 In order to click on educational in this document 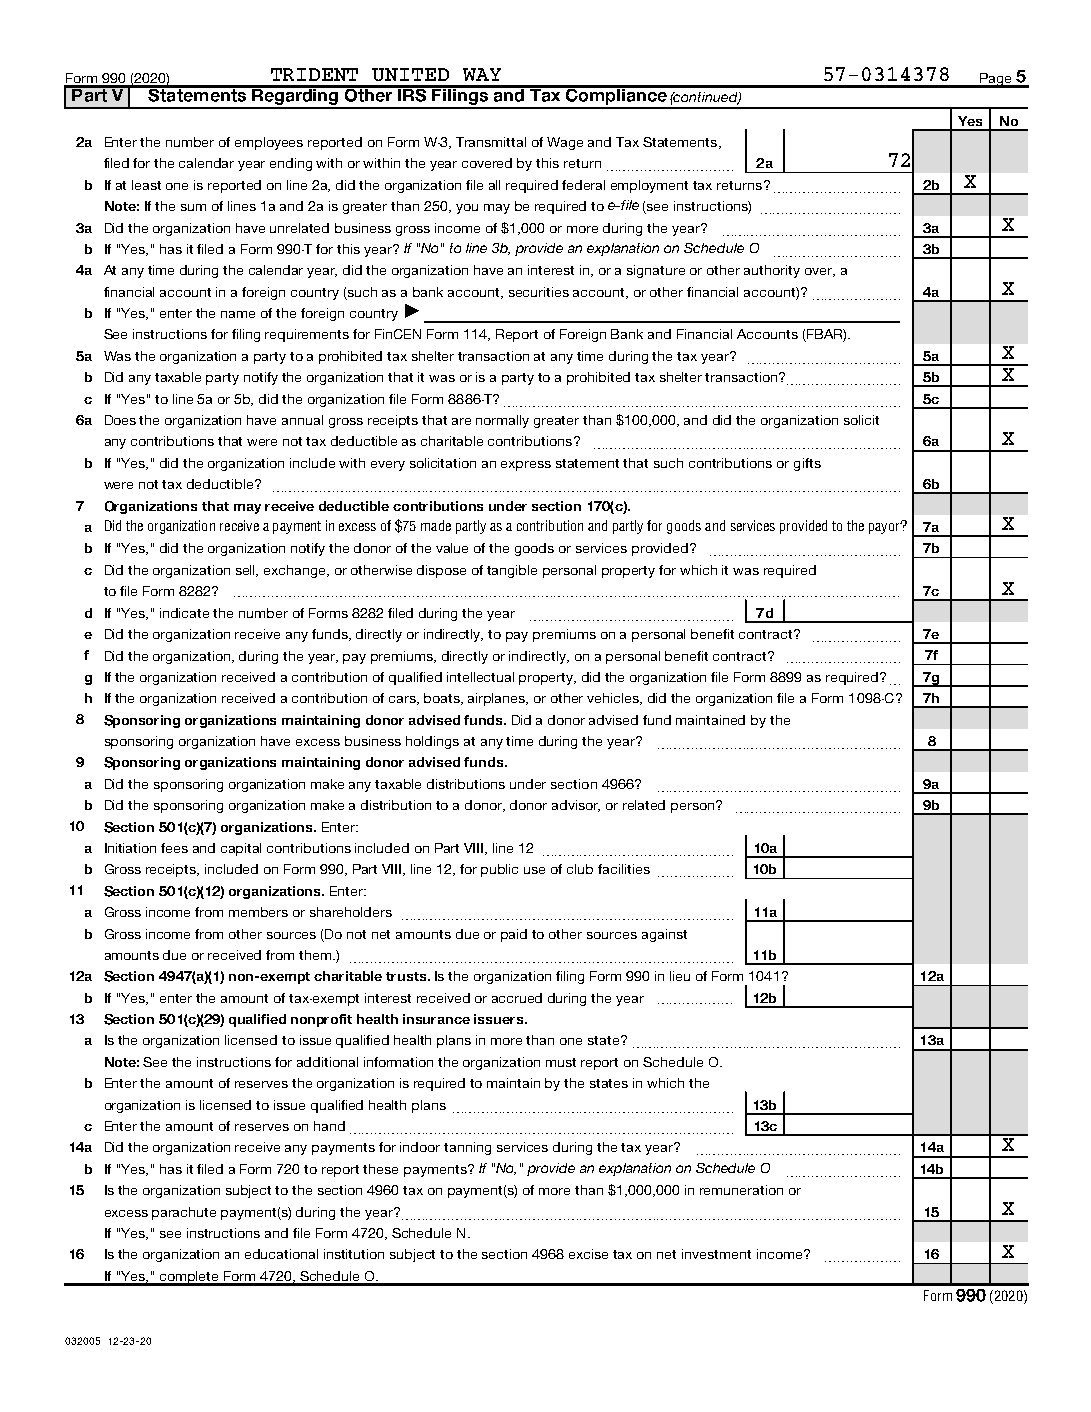, I will do `click(281, 1254)`.
